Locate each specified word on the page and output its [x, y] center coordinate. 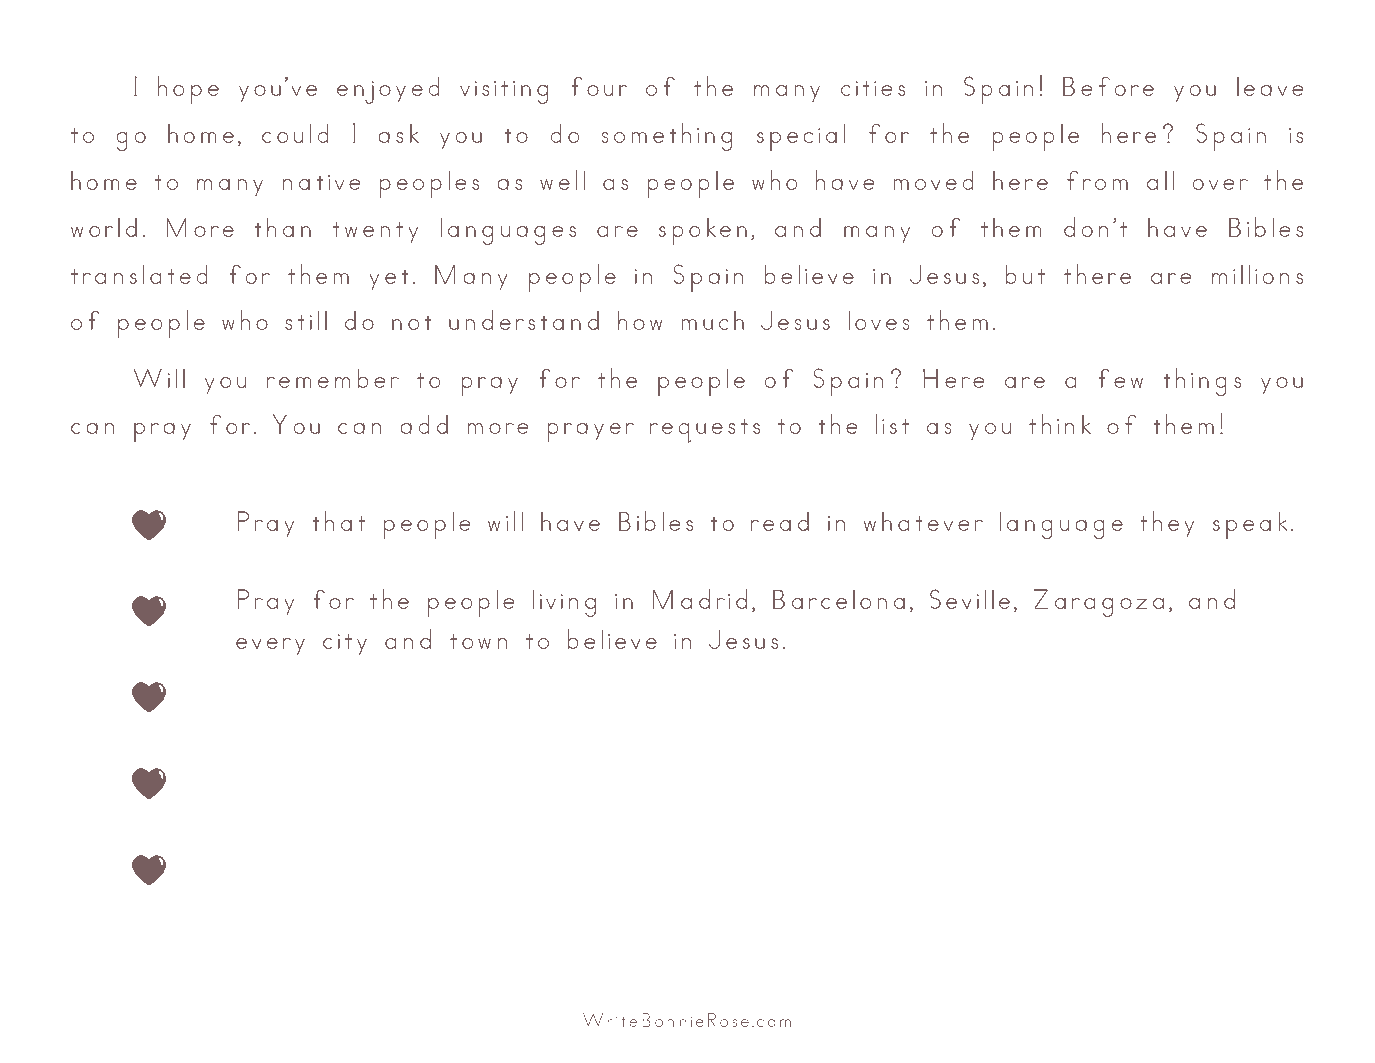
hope [188, 90]
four [599, 86]
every [270, 646]
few [1120, 378]
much [713, 320]
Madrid [700, 599]
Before [1108, 86]
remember [333, 378]
